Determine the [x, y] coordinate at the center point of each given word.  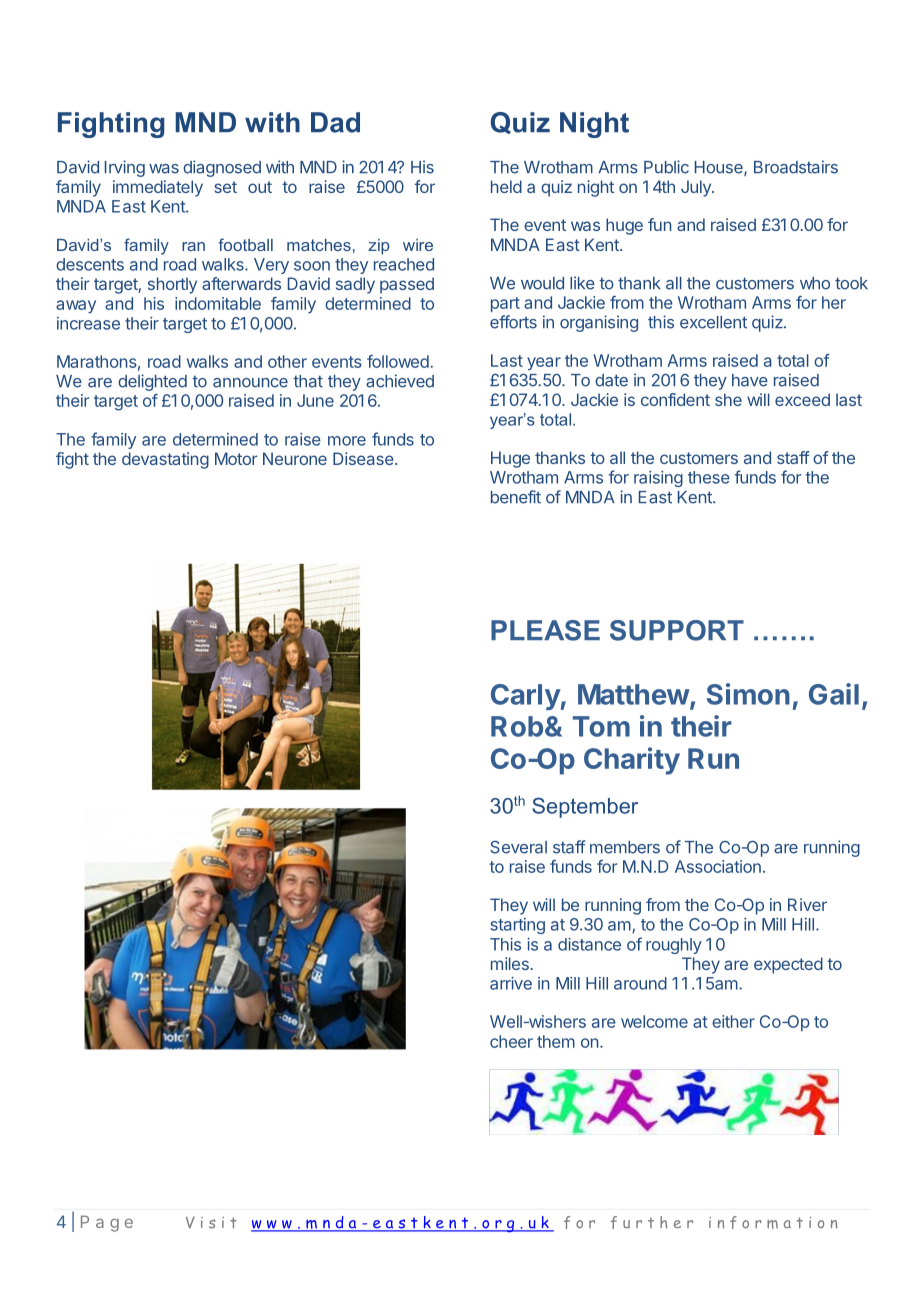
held [506, 186]
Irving [125, 168]
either [733, 1021]
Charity [632, 761]
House [720, 168]
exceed [802, 399]
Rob [517, 726]
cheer [511, 1041]
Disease [364, 458]
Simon [748, 694]
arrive [511, 983]
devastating [165, 460]
